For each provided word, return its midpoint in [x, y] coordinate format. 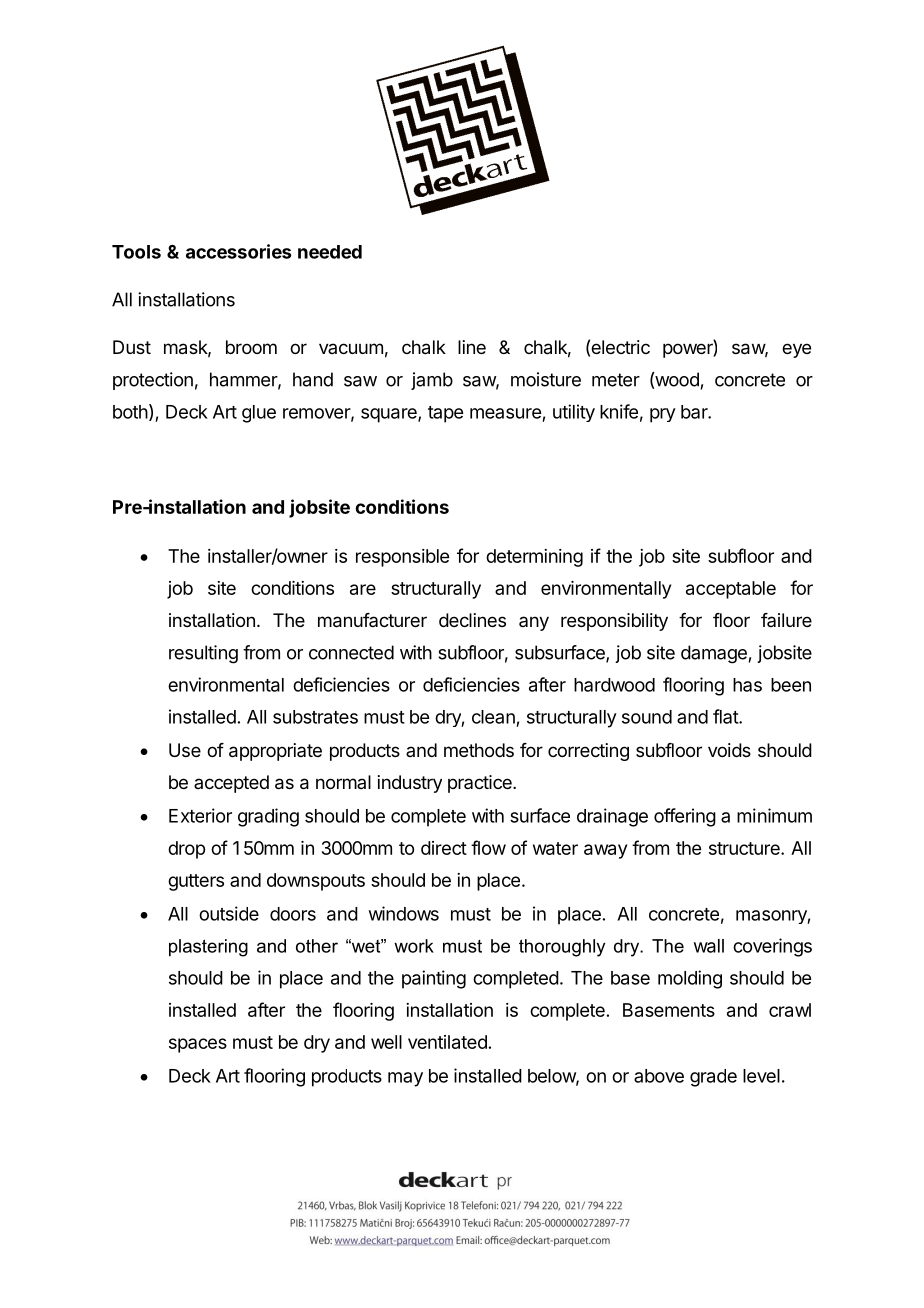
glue [259, 414]
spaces [198, 1045]
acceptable [731, 590]
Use [185, 750]
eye [796, 350]
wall [709, 946]
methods [479, 750]
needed [330, 252]
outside [229, 913]
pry [663, 415]
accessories [238, 251]
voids [729, 750]
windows [404, 913]
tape [445, 414]
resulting [203, 654]
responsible [402, 558]
